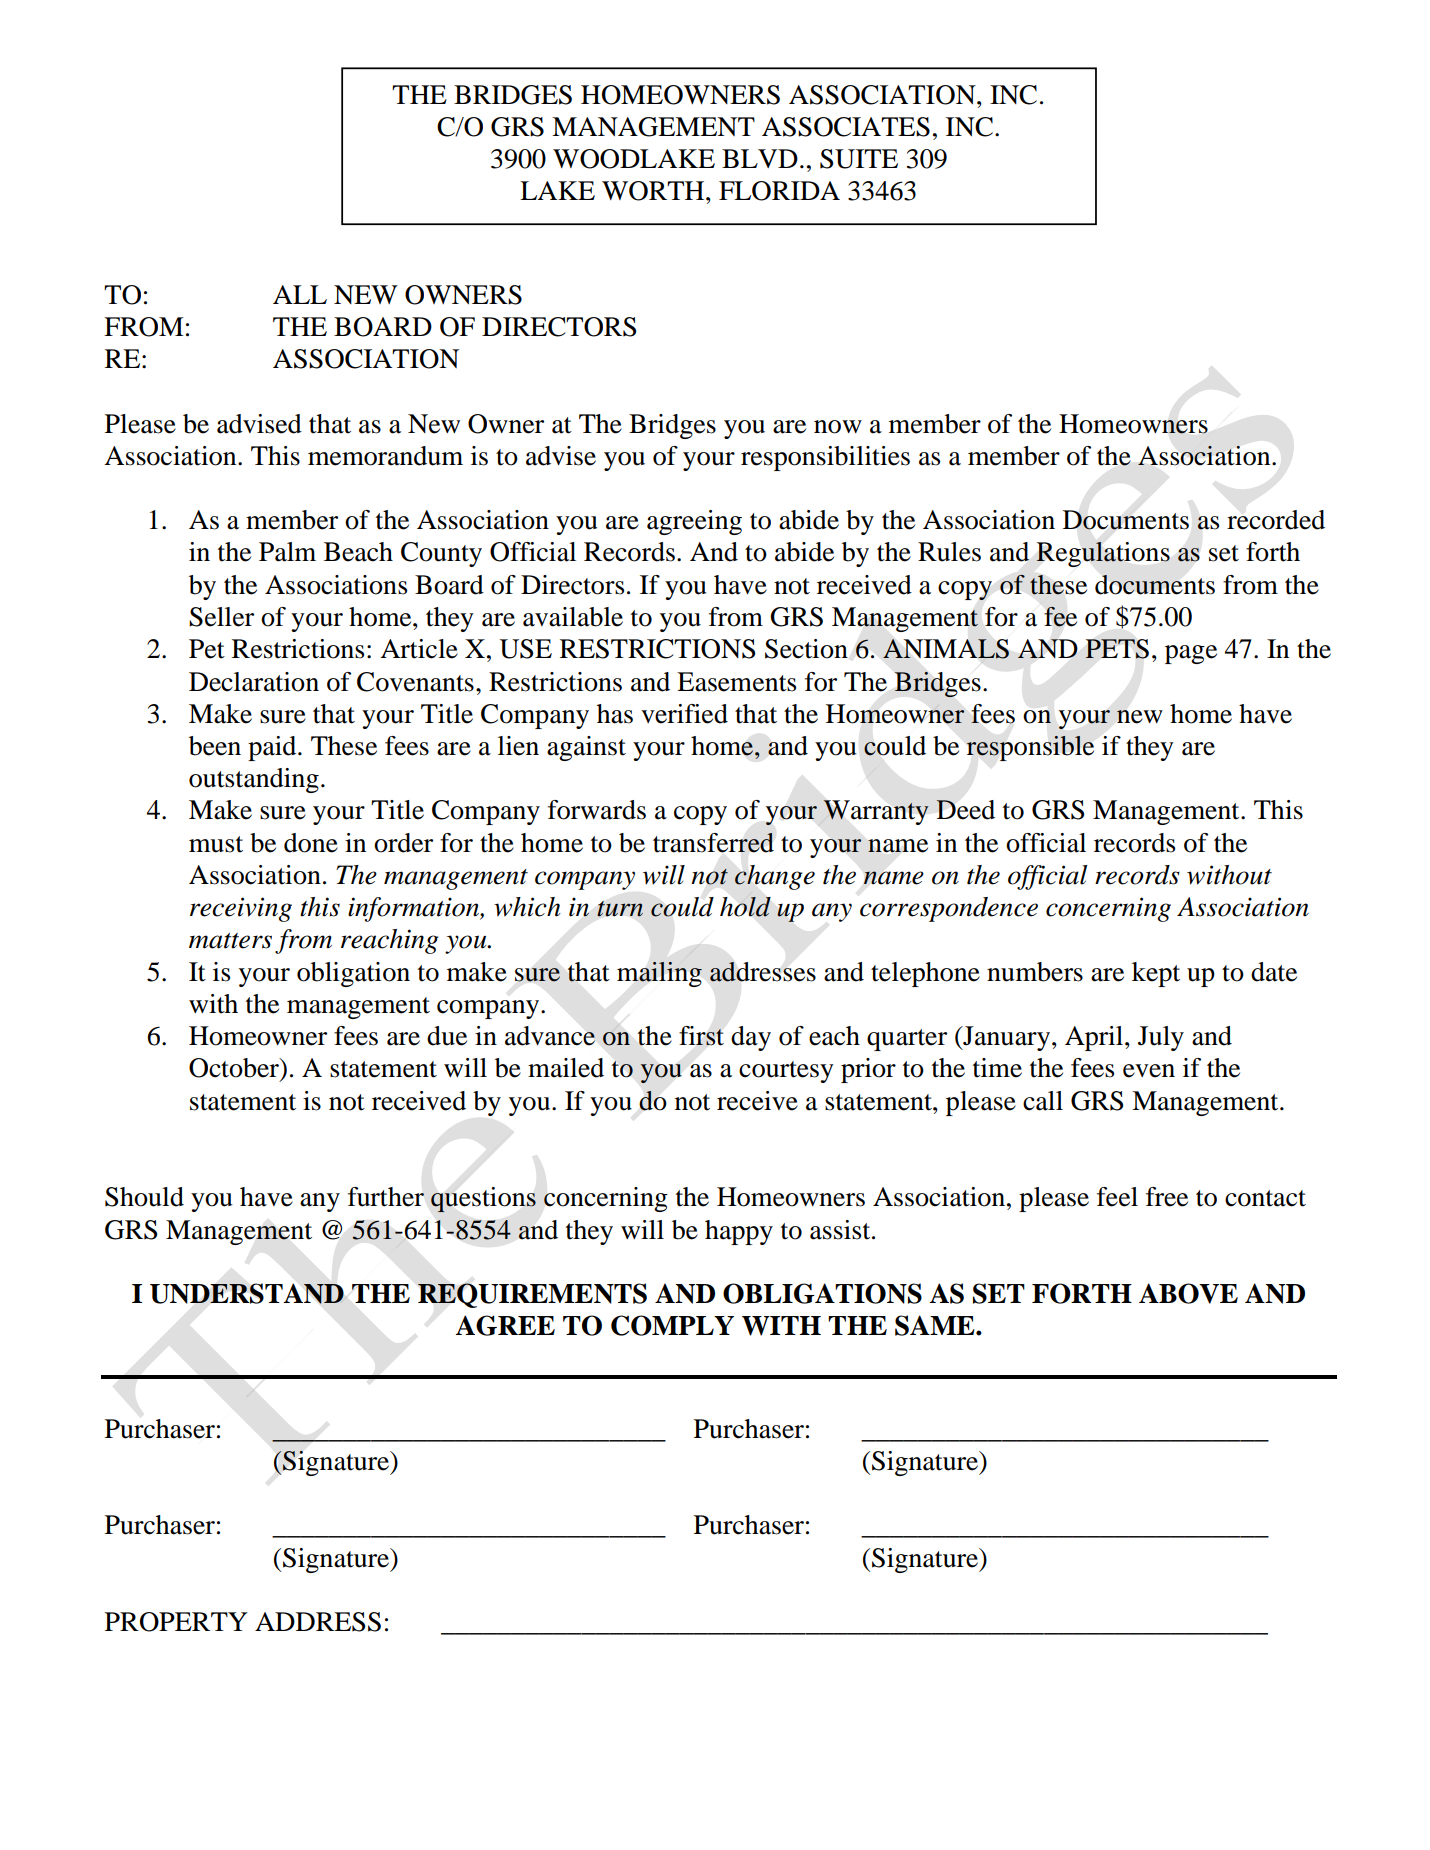 This image has width=1430, height=1850. What do you see at coordinates (176, 1622) in the image?
I see `PROPERTY` at bounding box center [176, 1622].
